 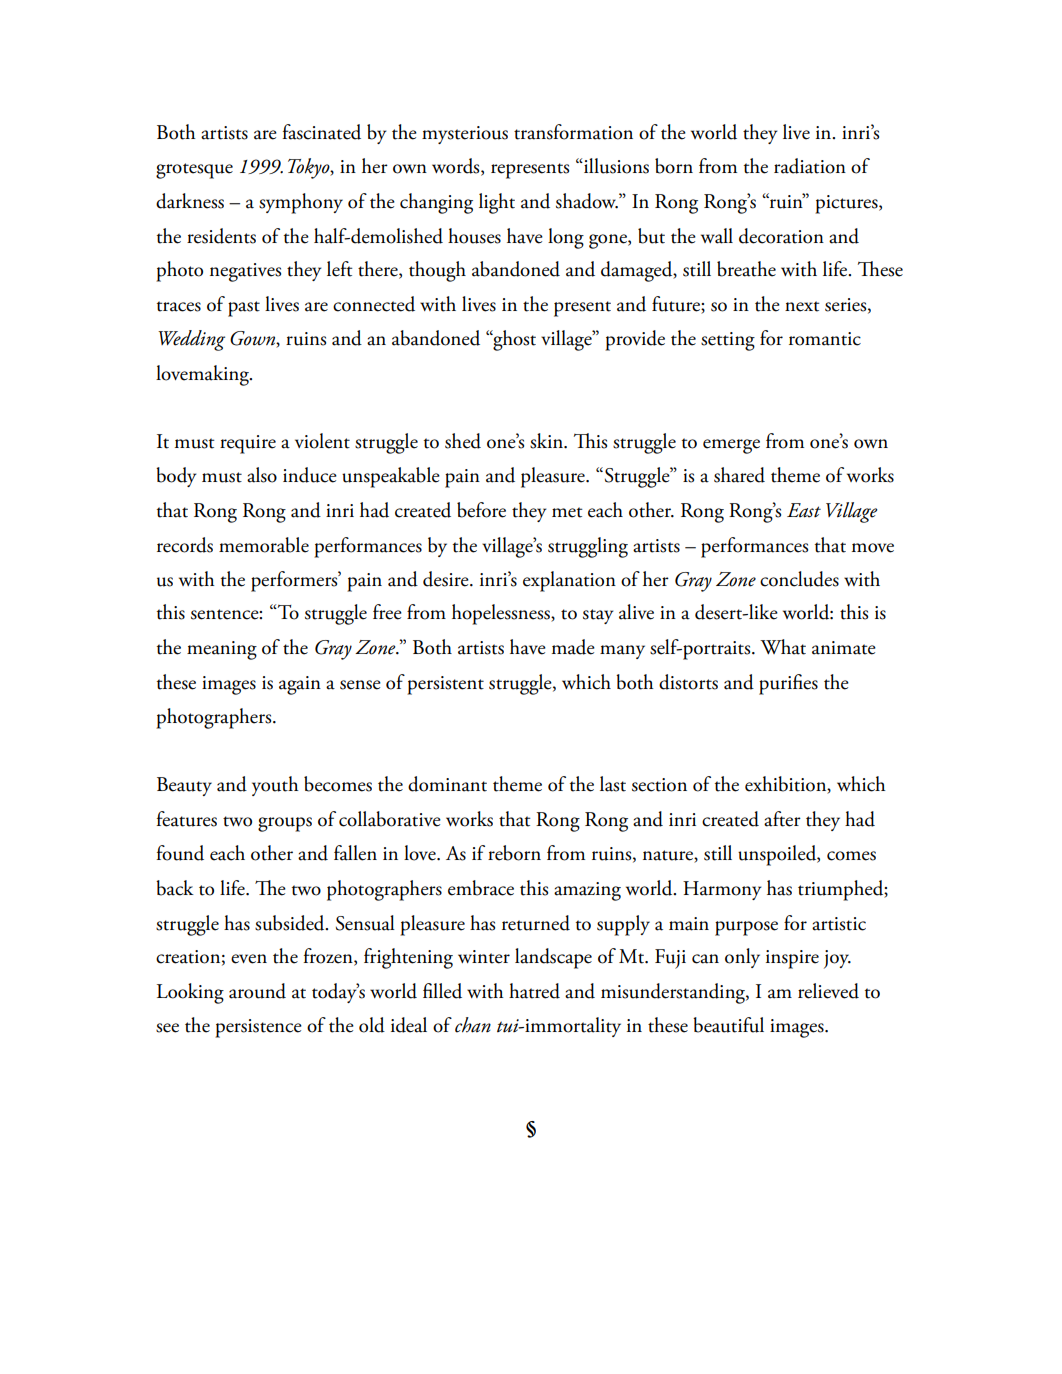 I want to click on radiation, so click(x=810, y=166).
